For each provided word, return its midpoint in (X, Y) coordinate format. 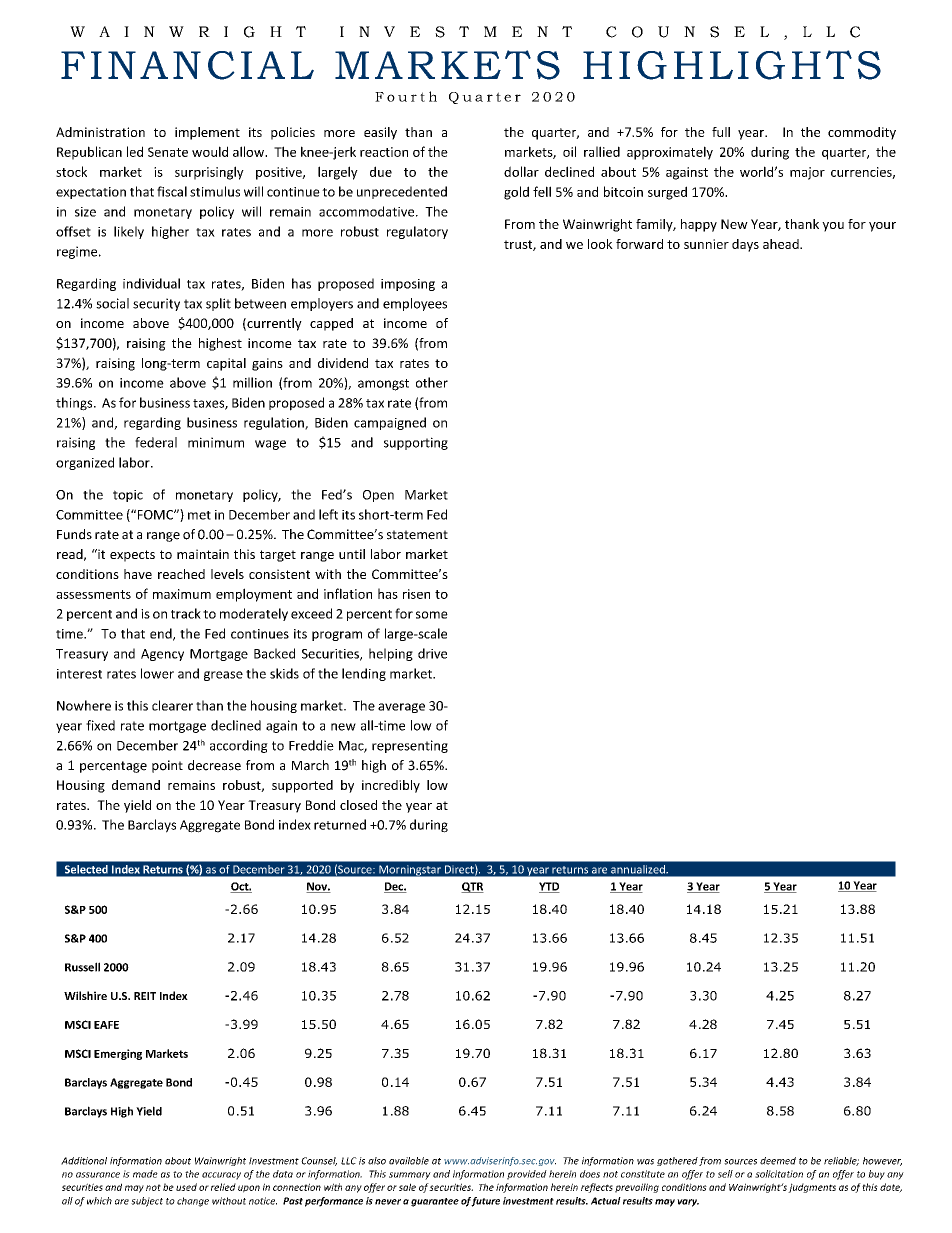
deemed (778, 1161)
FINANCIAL (187, 65)
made (145, 1174)
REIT (145, 996)
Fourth (406, 96)
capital (226, 364)
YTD (549, 887)
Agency (162, 655)
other (432, 382)
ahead (782, 244)
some (432, 615)
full (721, 132)
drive (432, 653)
